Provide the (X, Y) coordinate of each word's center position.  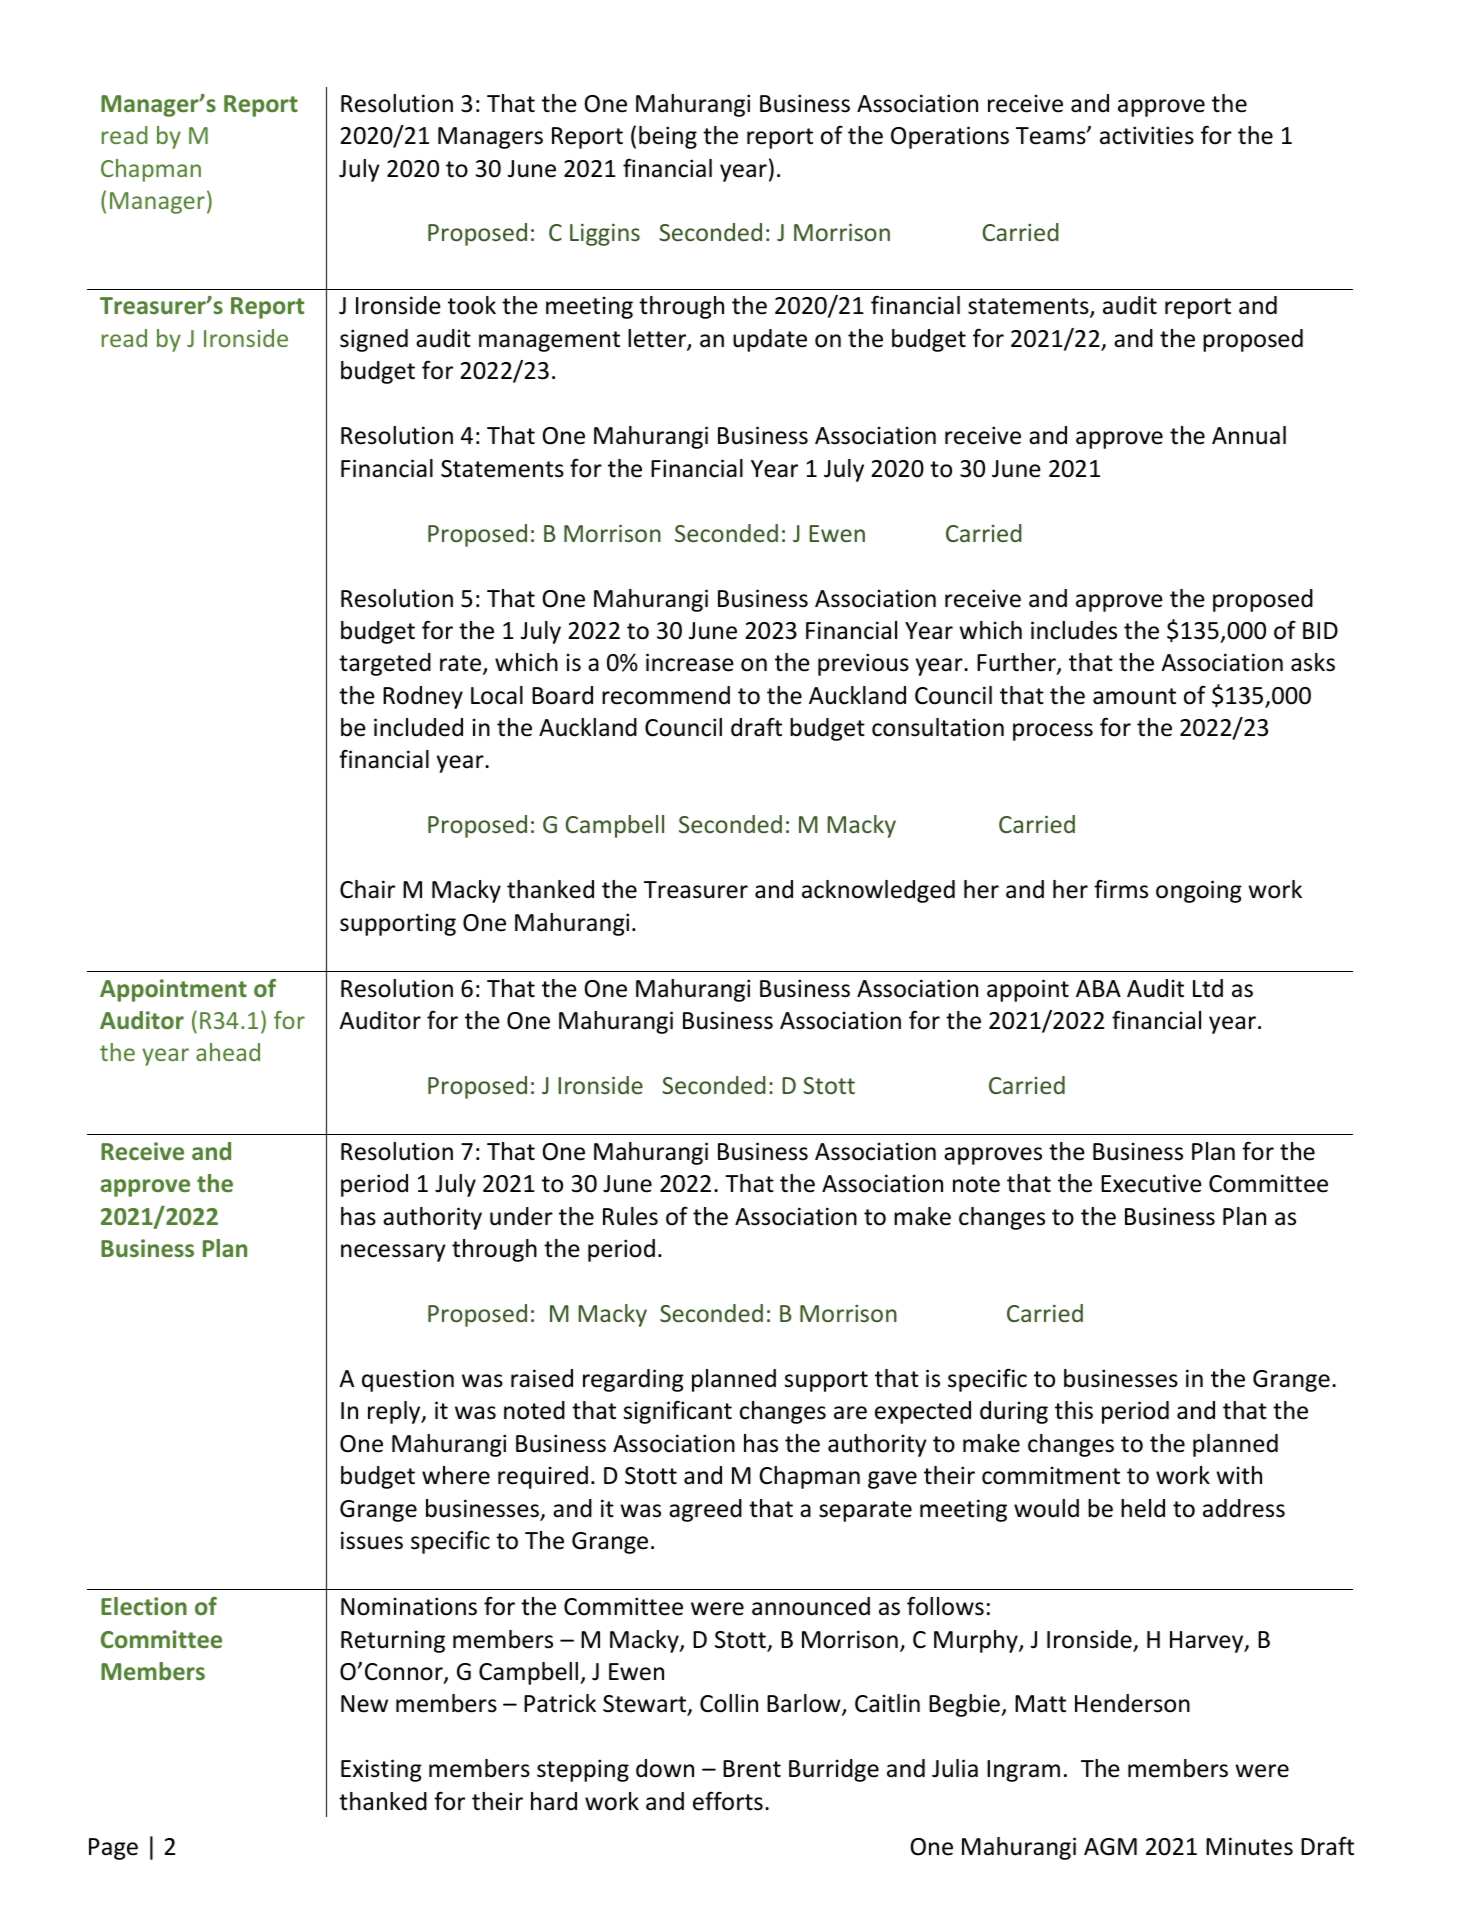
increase (690, 662)
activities (1147, 135)
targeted (385, 664)
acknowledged (878, 891)
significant (678, 1412)
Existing (381, 1770)
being (668, 137)
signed (374, 340)
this (1074, 1410)
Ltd (1208, 988)
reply (395, 1412)
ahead (228, 1052)
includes (1074, 630)
